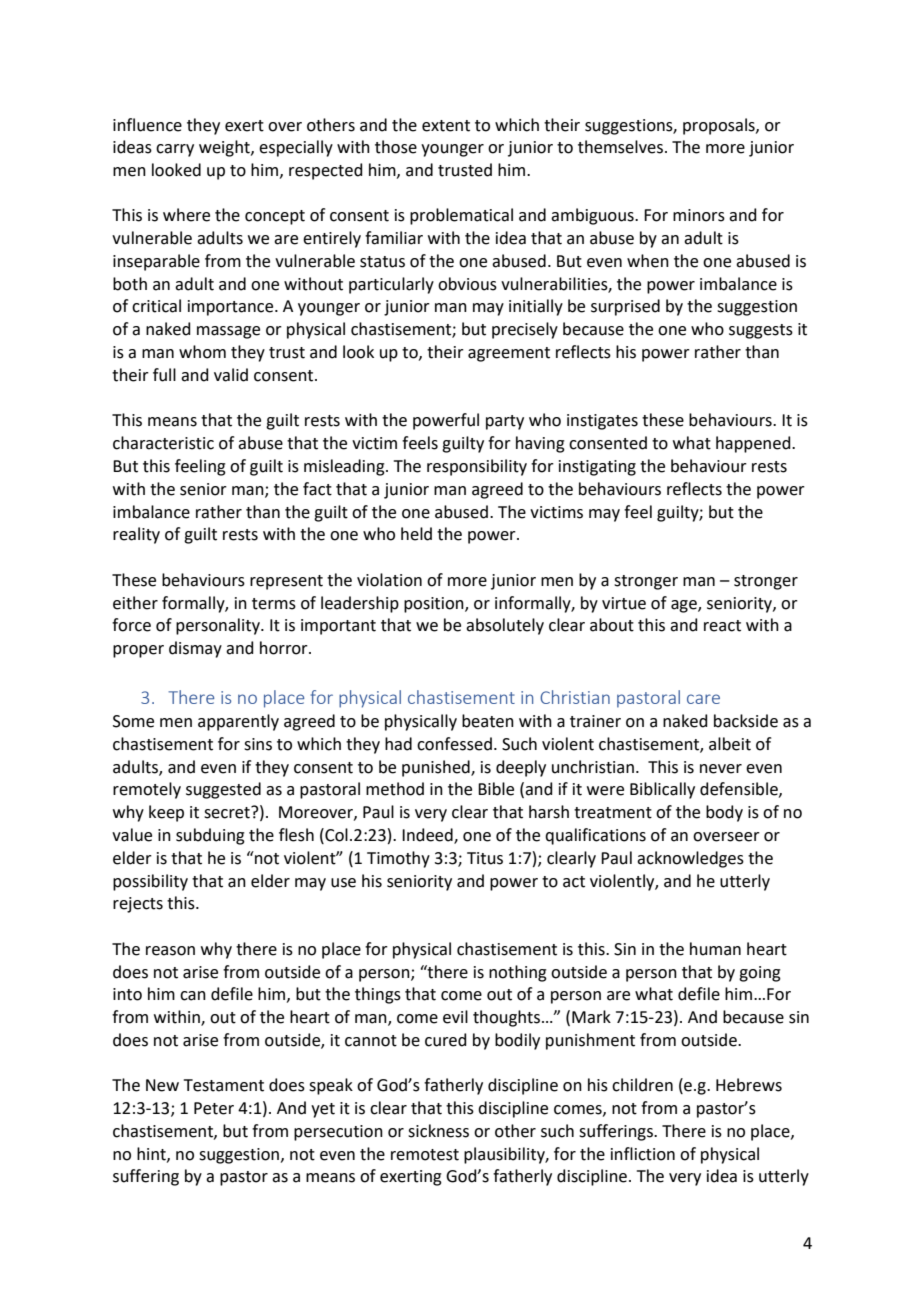  Describe the element at coordinates (446, 126) in the page. I see `extent` at that location.
